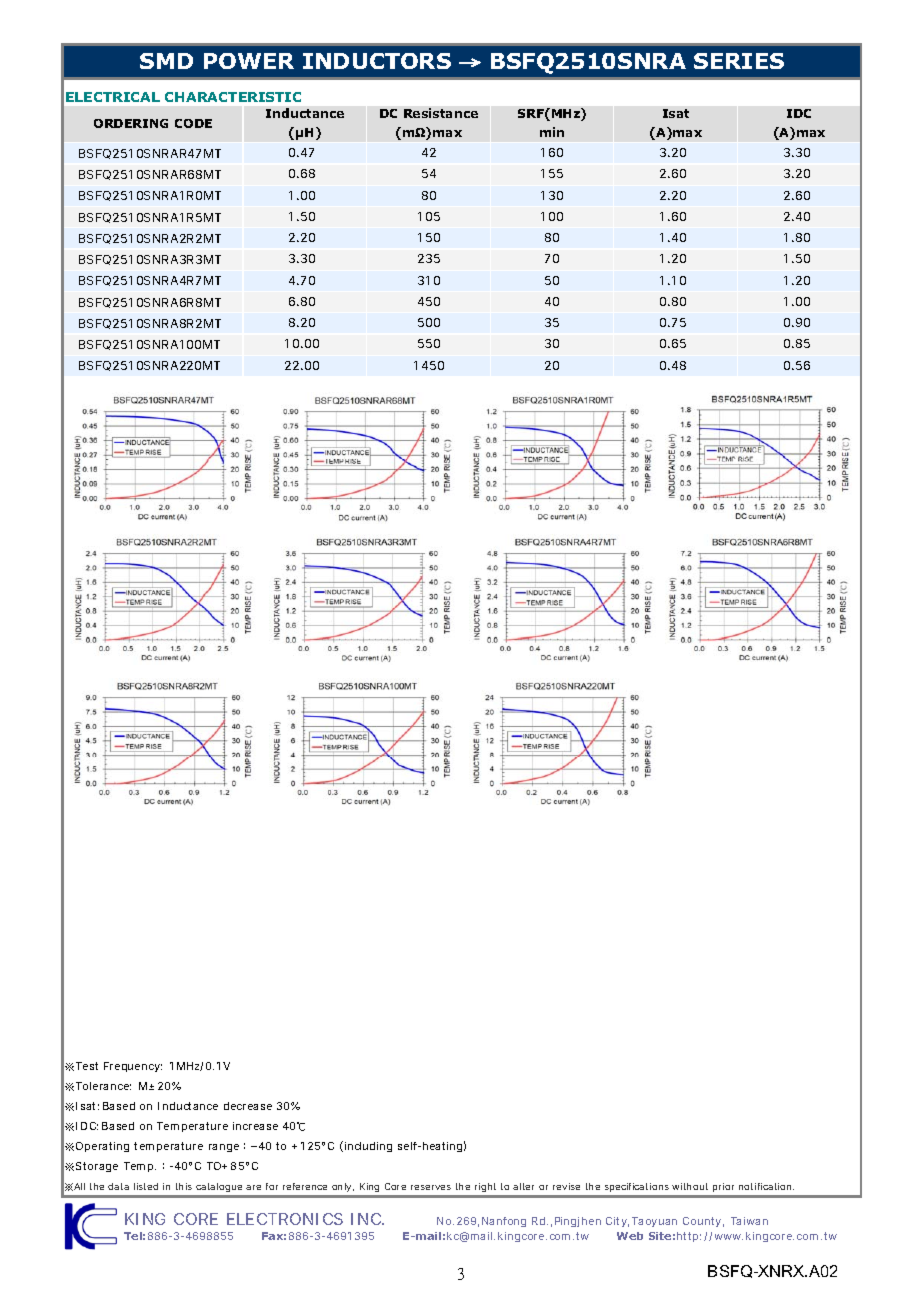 The height and width of the page is (1308, 924). Describe the element at coordinates (431, 1187) in the page. I see `reserves` at that location.
